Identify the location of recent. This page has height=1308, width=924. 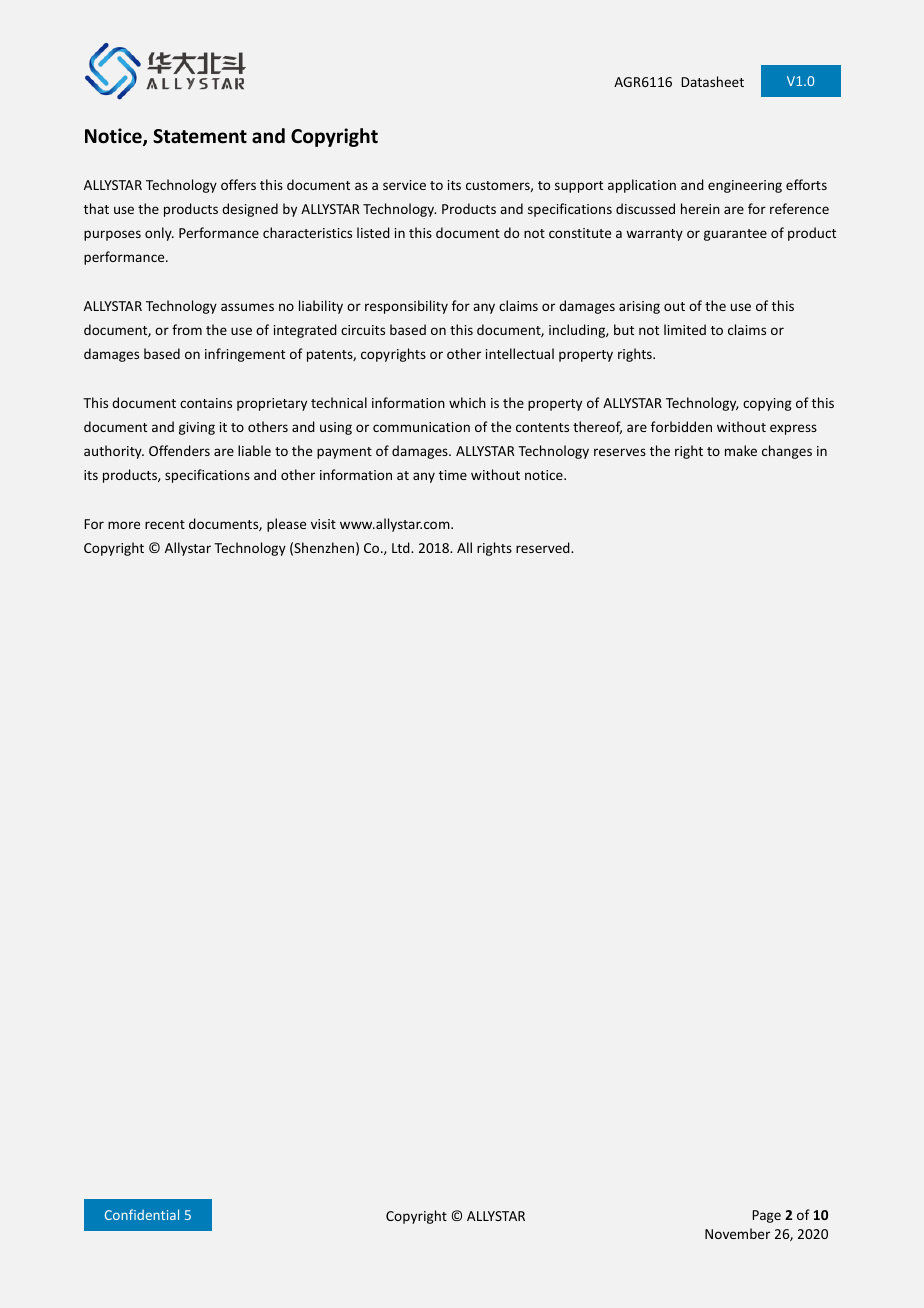
(165, 524).
